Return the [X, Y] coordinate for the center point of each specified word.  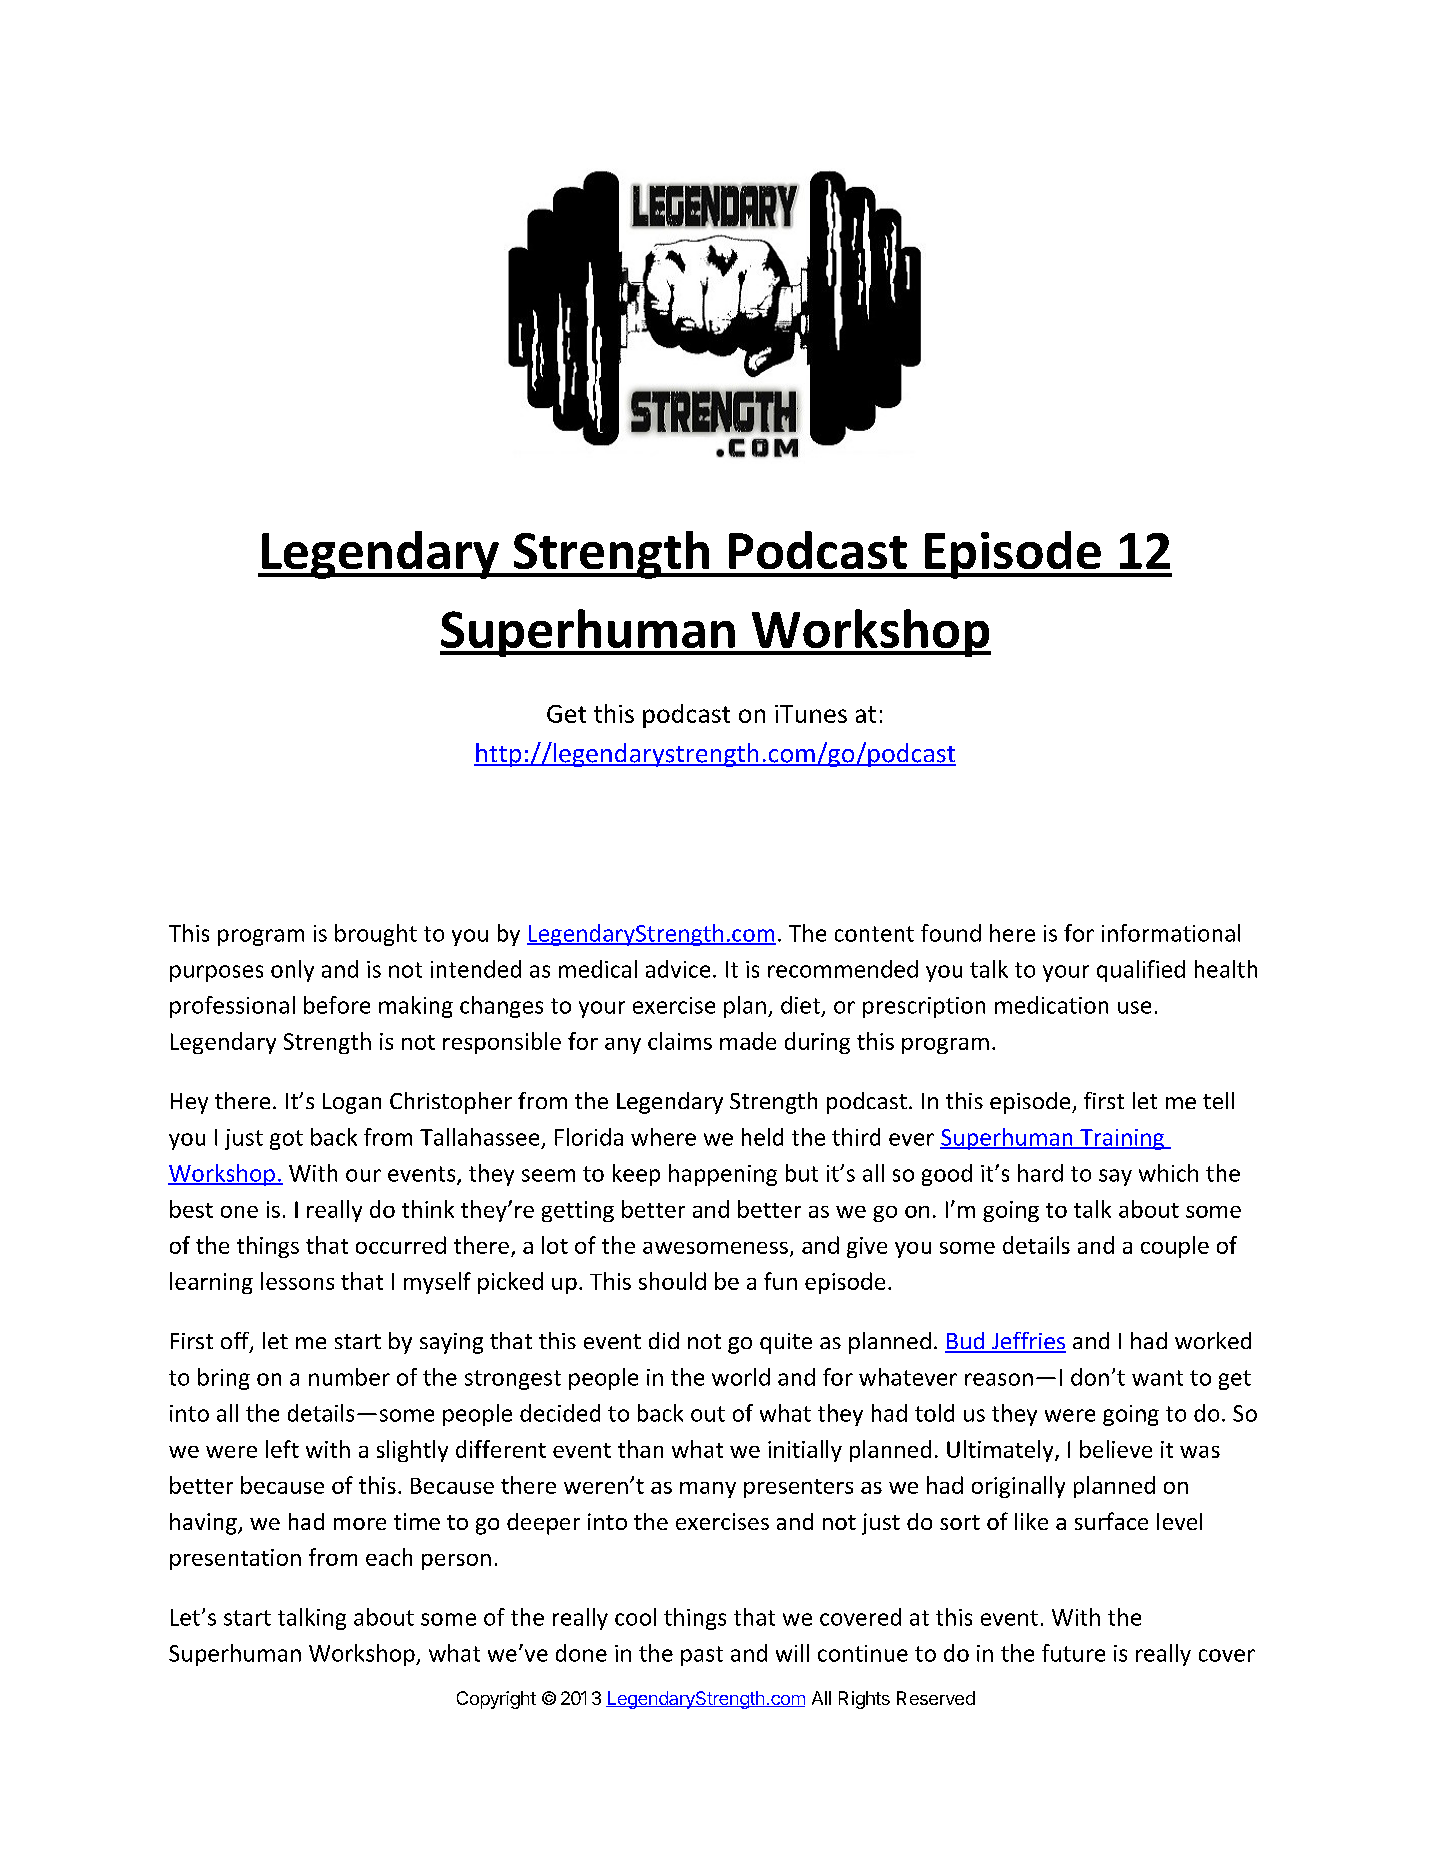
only [292, 971]
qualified [1141, 971]
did [664, 1340]
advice [678, 969]
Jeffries [1027, 1342]
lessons [297, 1281]
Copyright [496, 1700]
